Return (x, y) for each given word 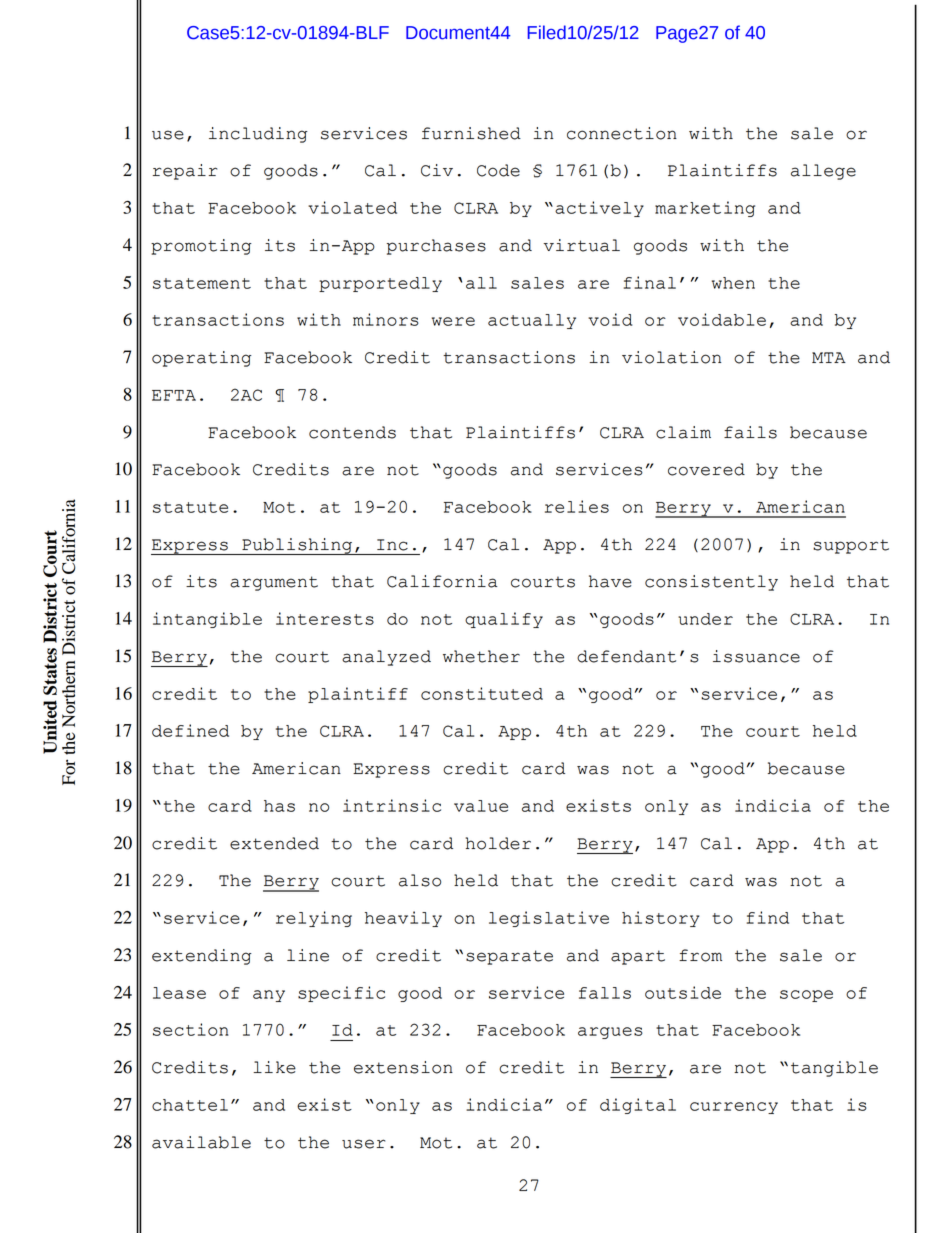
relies (577, 506)
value (481, 806)
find (768, 917)
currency (734, 1108)
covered (706, 469)
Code (498, 170)
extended (274, 843)
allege (823, 172)
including (258, 135)
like (274, 1067)
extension (403, 1067)
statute (190, 507)
